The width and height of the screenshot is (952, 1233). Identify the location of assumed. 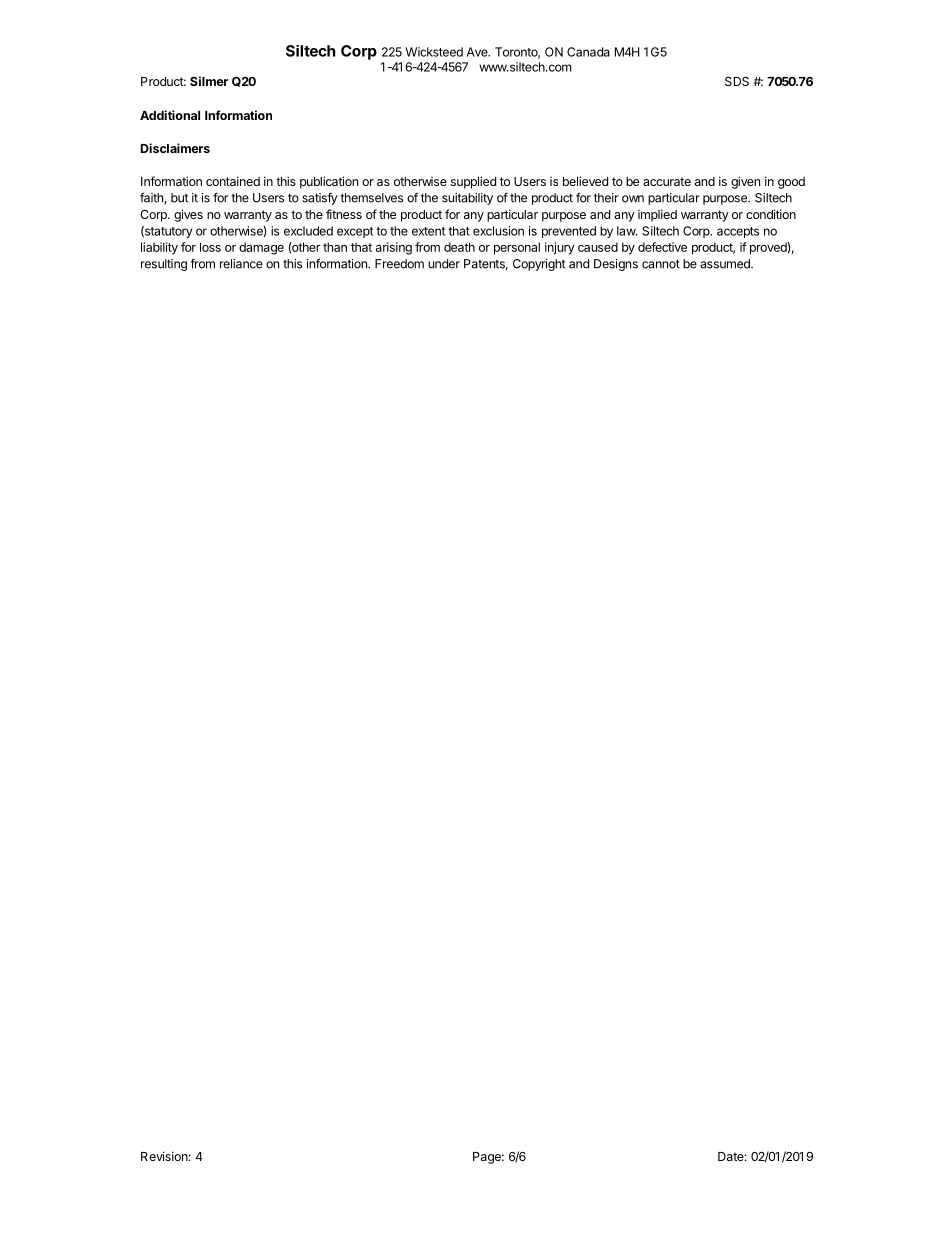
(726, 264).
